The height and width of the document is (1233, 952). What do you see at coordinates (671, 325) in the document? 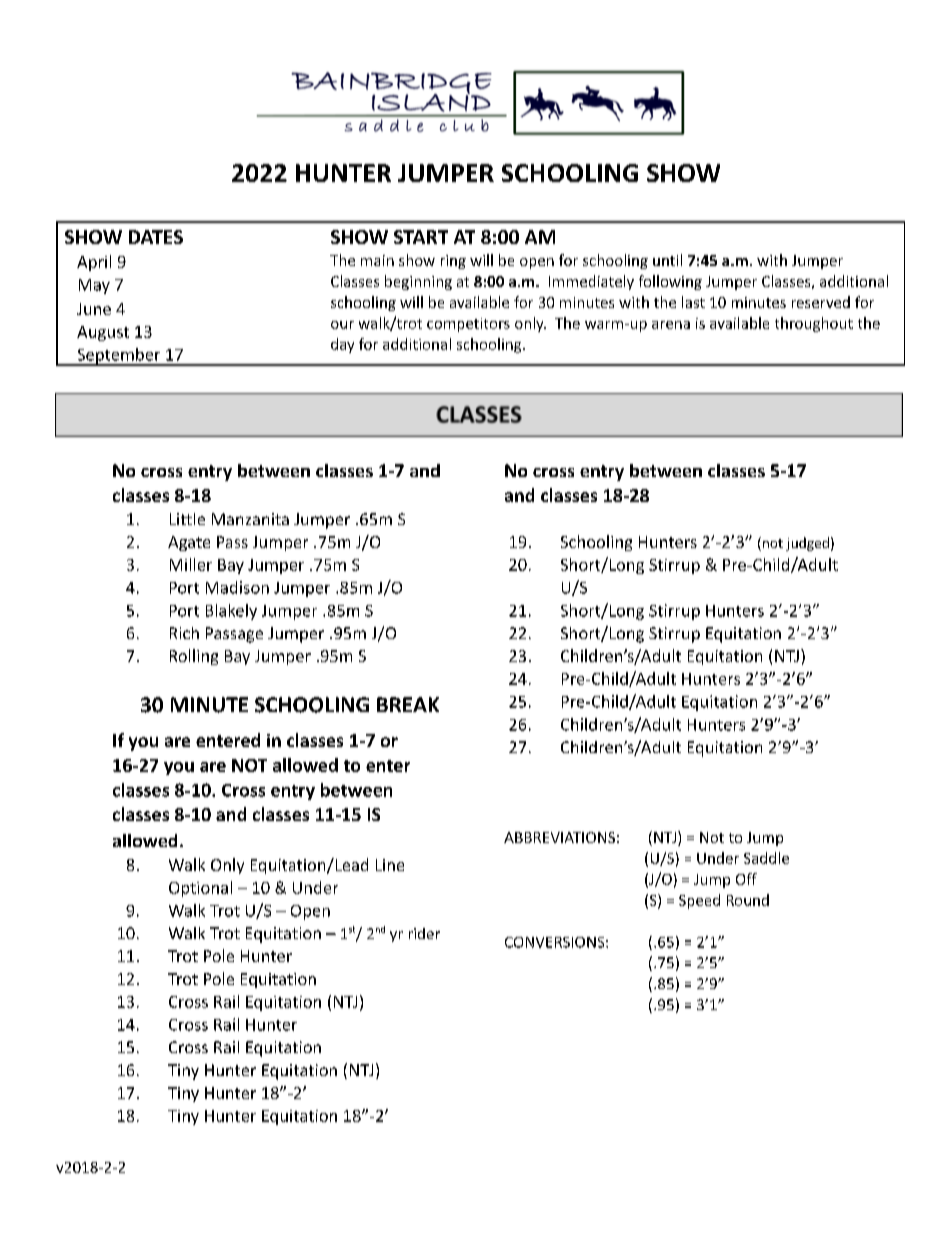
I see `arena` at bounding box center [671, 325].
